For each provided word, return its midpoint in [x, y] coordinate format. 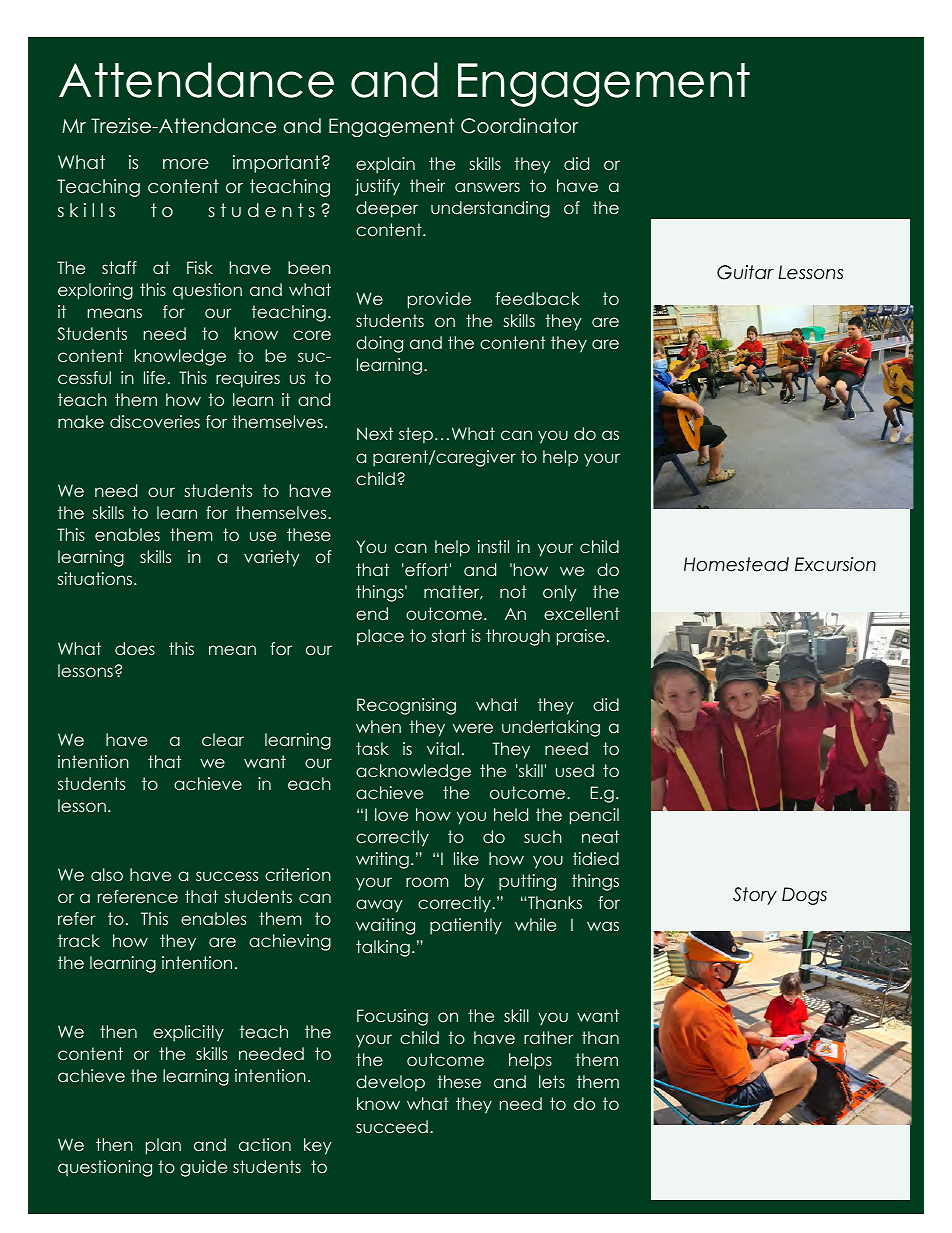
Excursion [835, 564]
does [135, 648]
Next [375, 433]
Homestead [736, 564]
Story [755, 896]
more [186, 164]
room [427, 882]
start [449, 635]
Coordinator [519, 126]
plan [163, 1146]
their [427, 185]
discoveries [155, 421]
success [227, 876]
